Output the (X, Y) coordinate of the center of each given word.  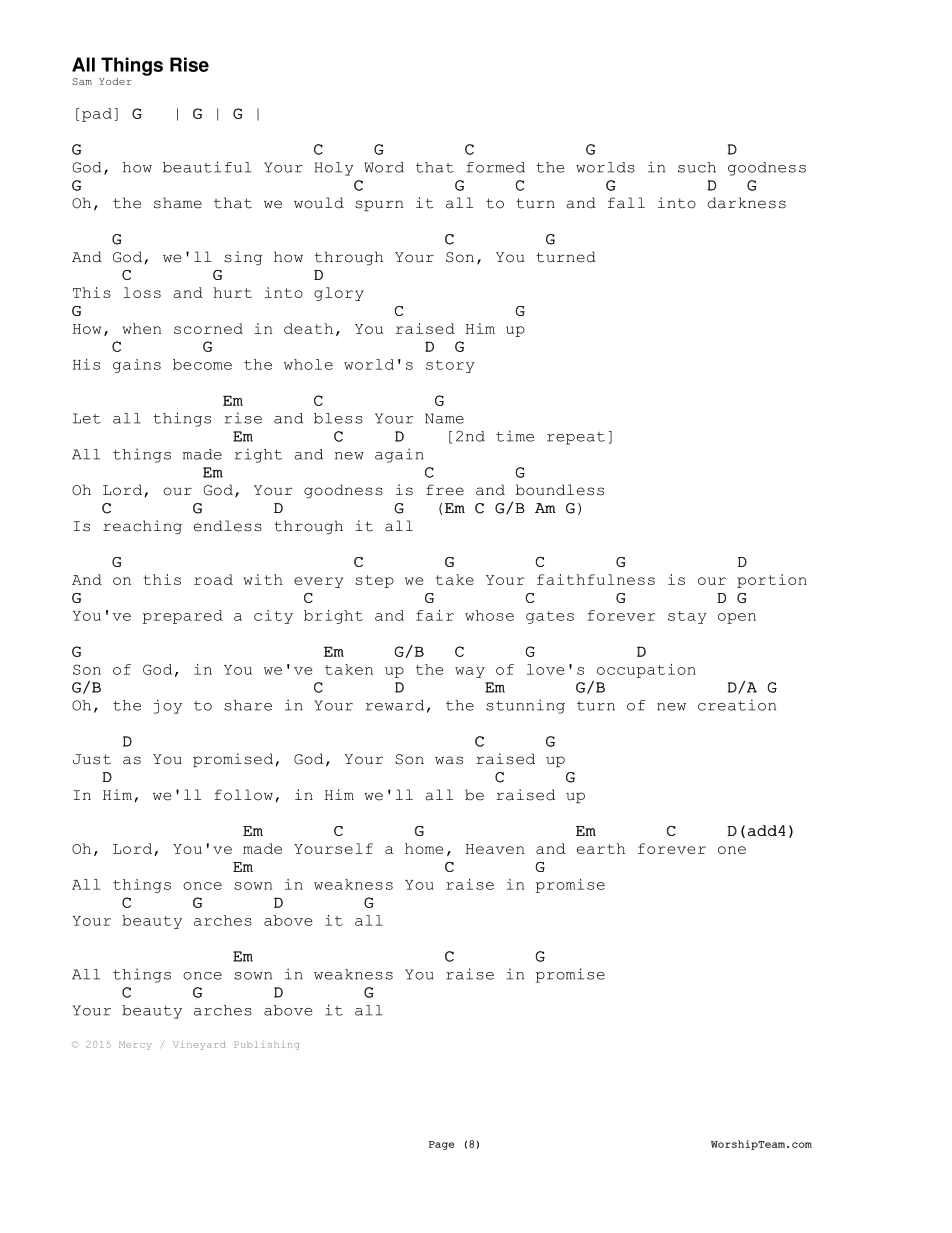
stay (687, 617)
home (424, 848)
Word (384, 167)
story (450, 366)
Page (442, 1145)
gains (137, 366)
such (697, 167)
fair (435, 615)
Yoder (115, 81)
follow (243, 795)
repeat (576, 438)
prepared (183, 617)
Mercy (135, 1045)
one (732, 850)
